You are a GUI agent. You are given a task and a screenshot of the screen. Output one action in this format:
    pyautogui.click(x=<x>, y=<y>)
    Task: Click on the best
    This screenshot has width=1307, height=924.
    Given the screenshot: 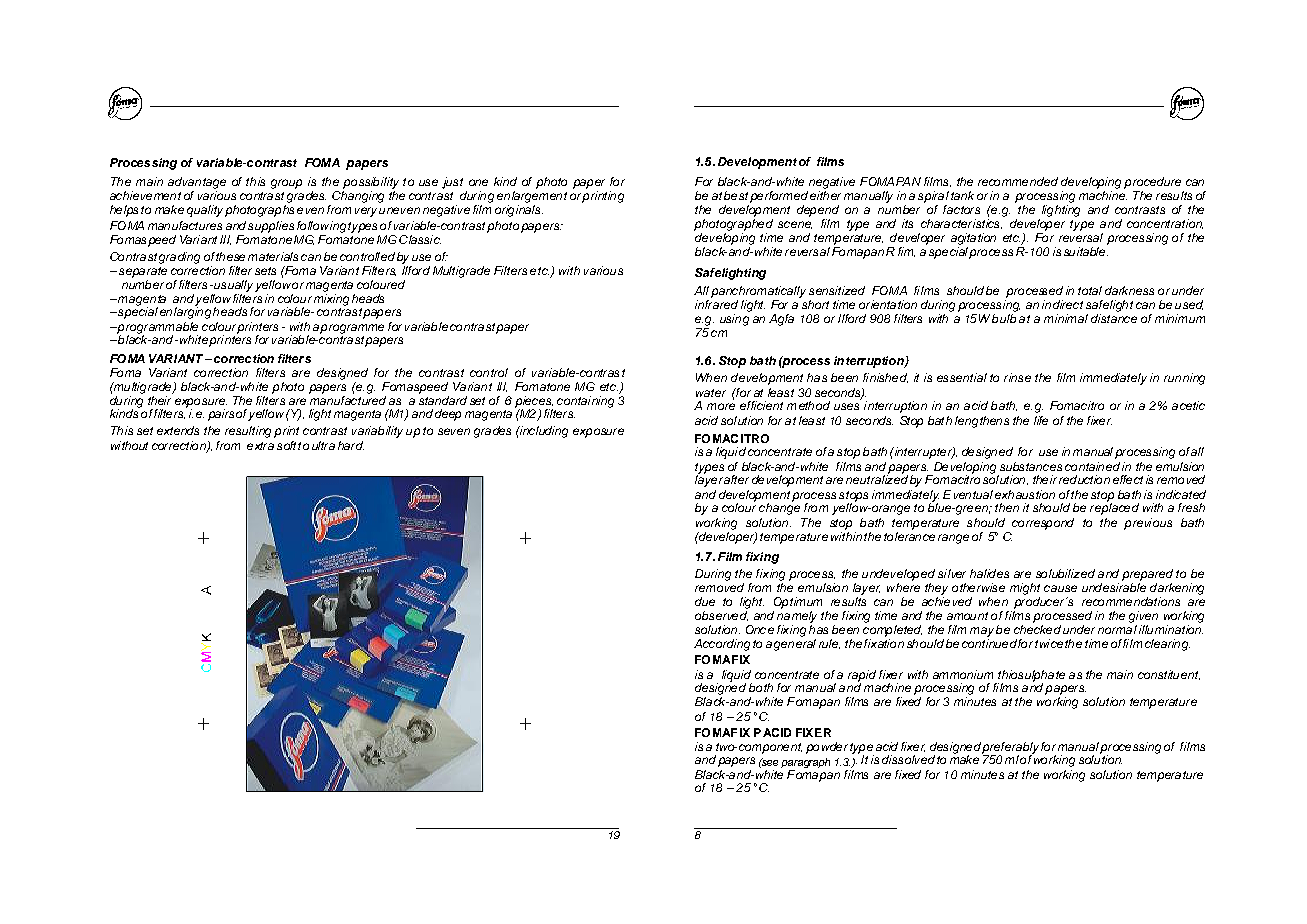 What is the action you would take?
    pyautogui.click(x=736, y=195)
